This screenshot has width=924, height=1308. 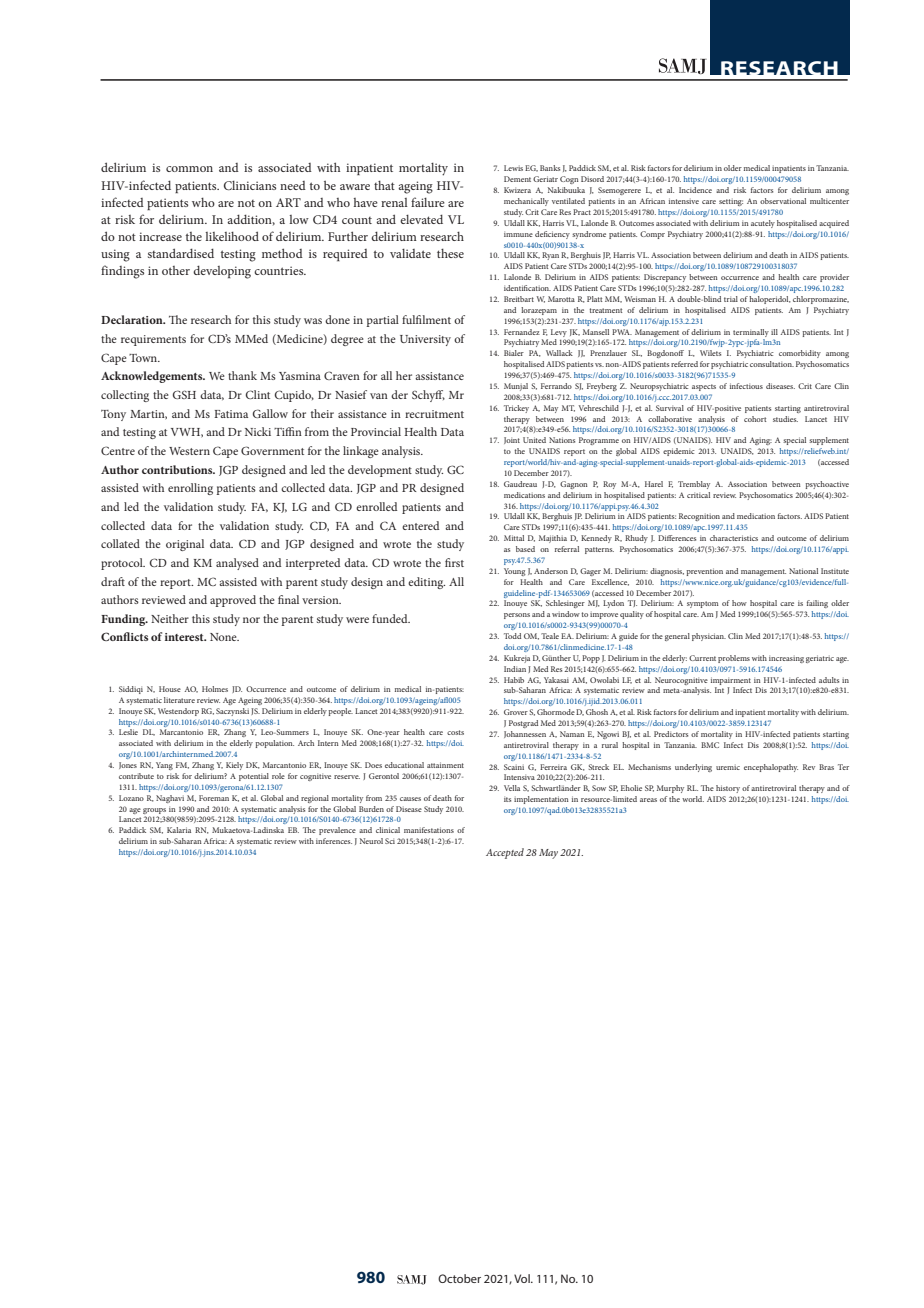 I want to click on Vol, so click(x=523, y=1278).
